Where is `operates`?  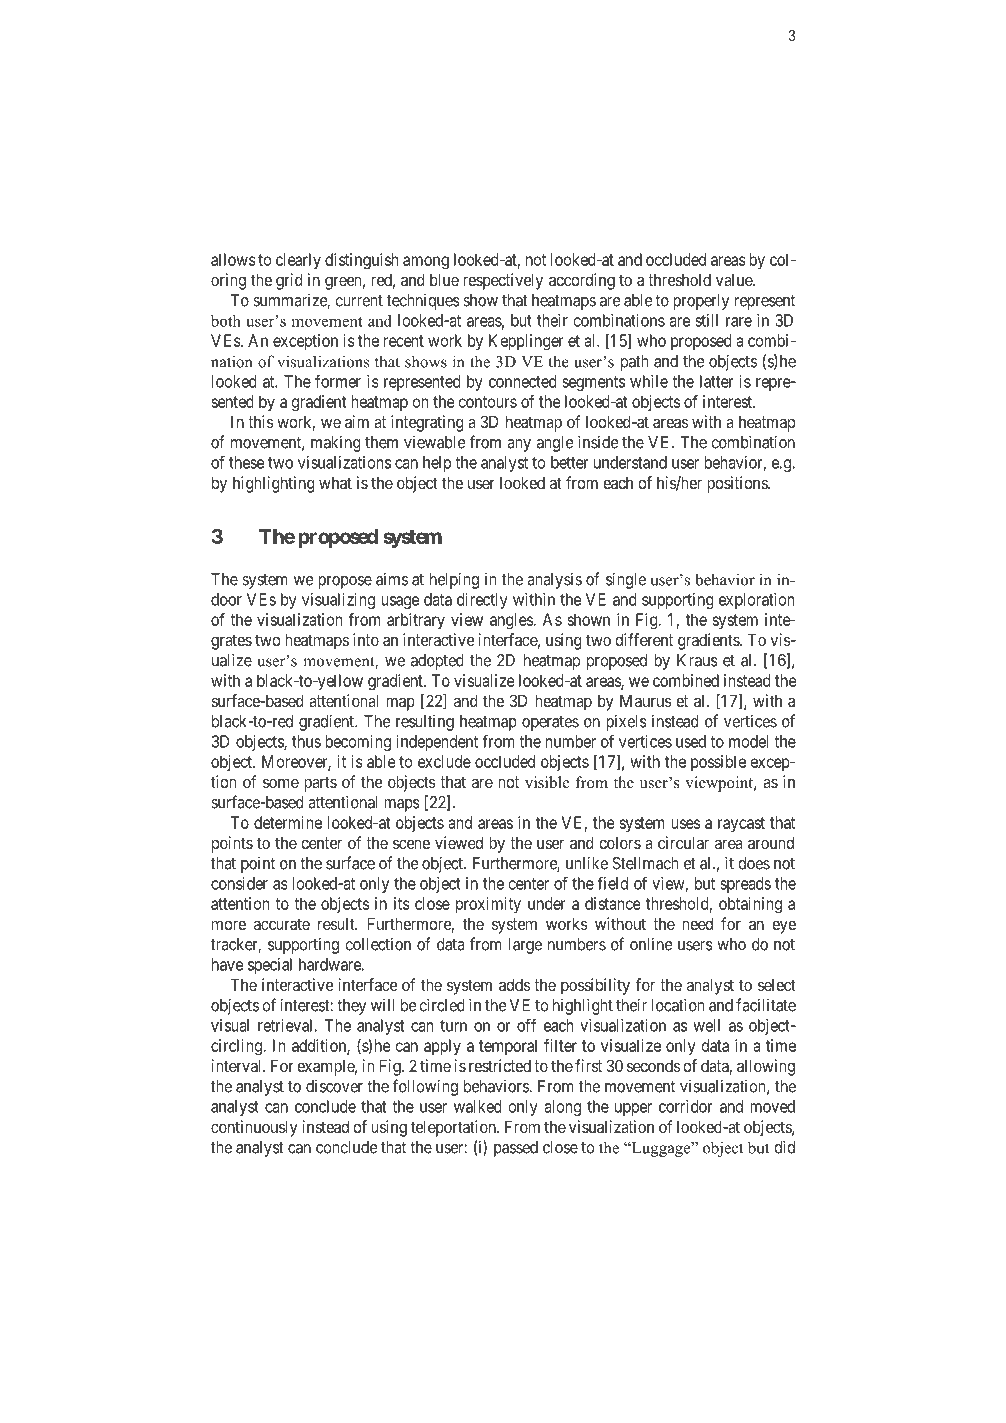 operates is located at coordinates (550, 723).
